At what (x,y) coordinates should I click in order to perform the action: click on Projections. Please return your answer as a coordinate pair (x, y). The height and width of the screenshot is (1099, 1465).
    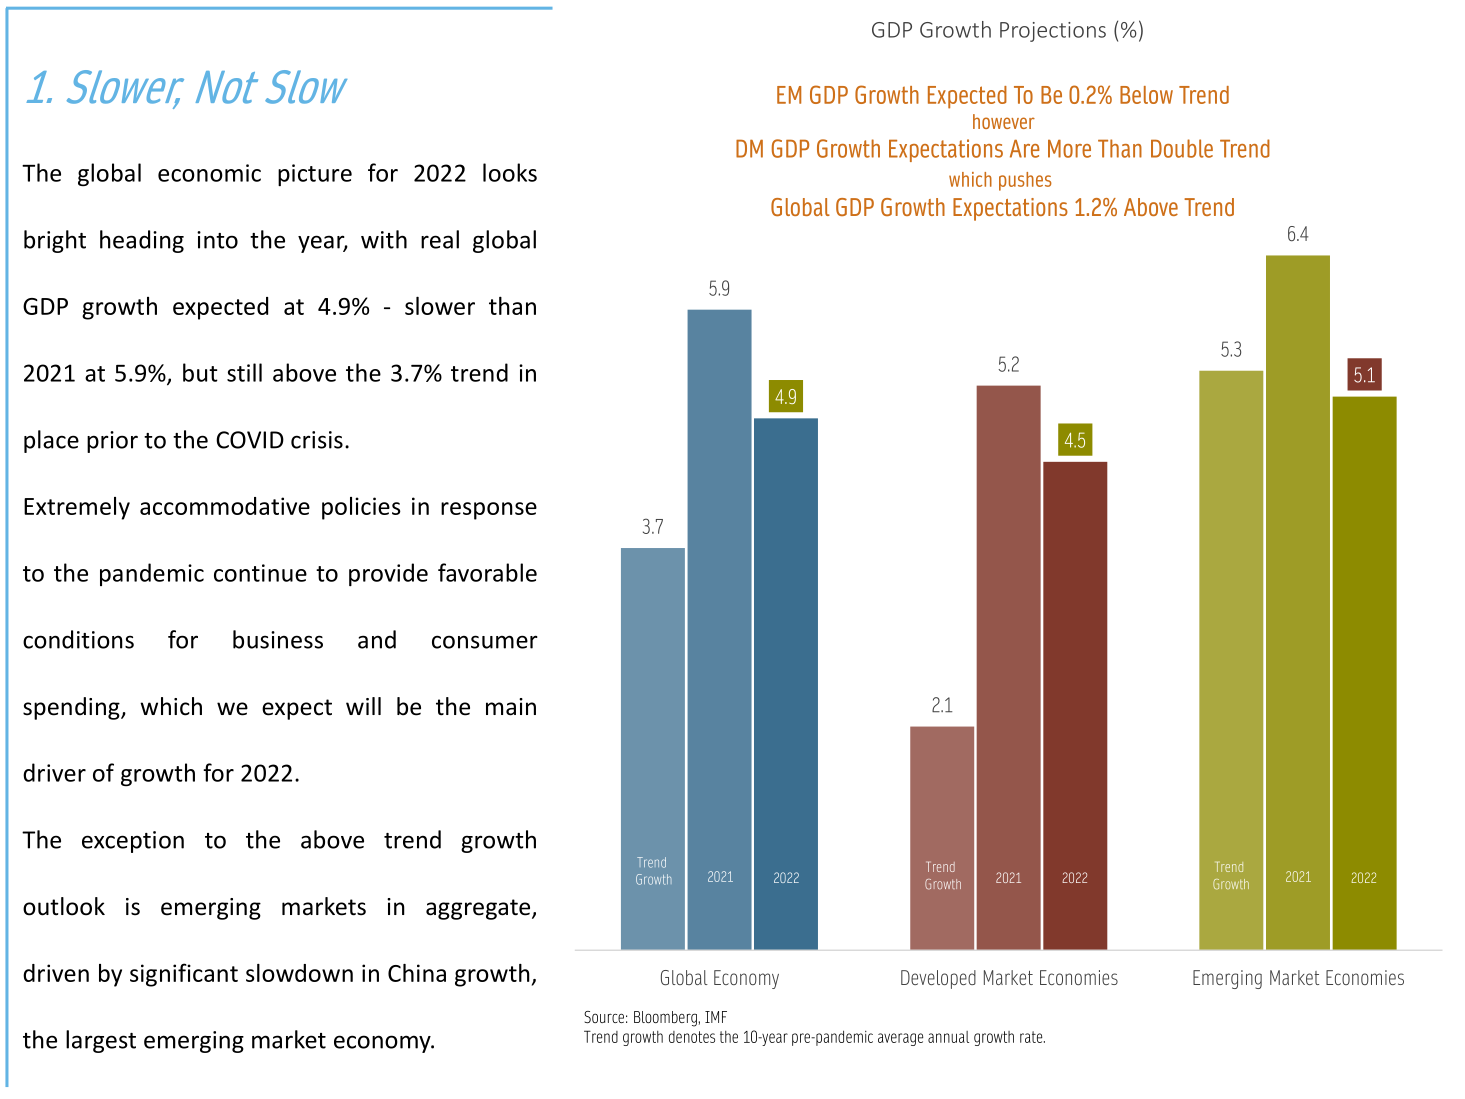
    Looking at the image, I should click on (1053, 32).
